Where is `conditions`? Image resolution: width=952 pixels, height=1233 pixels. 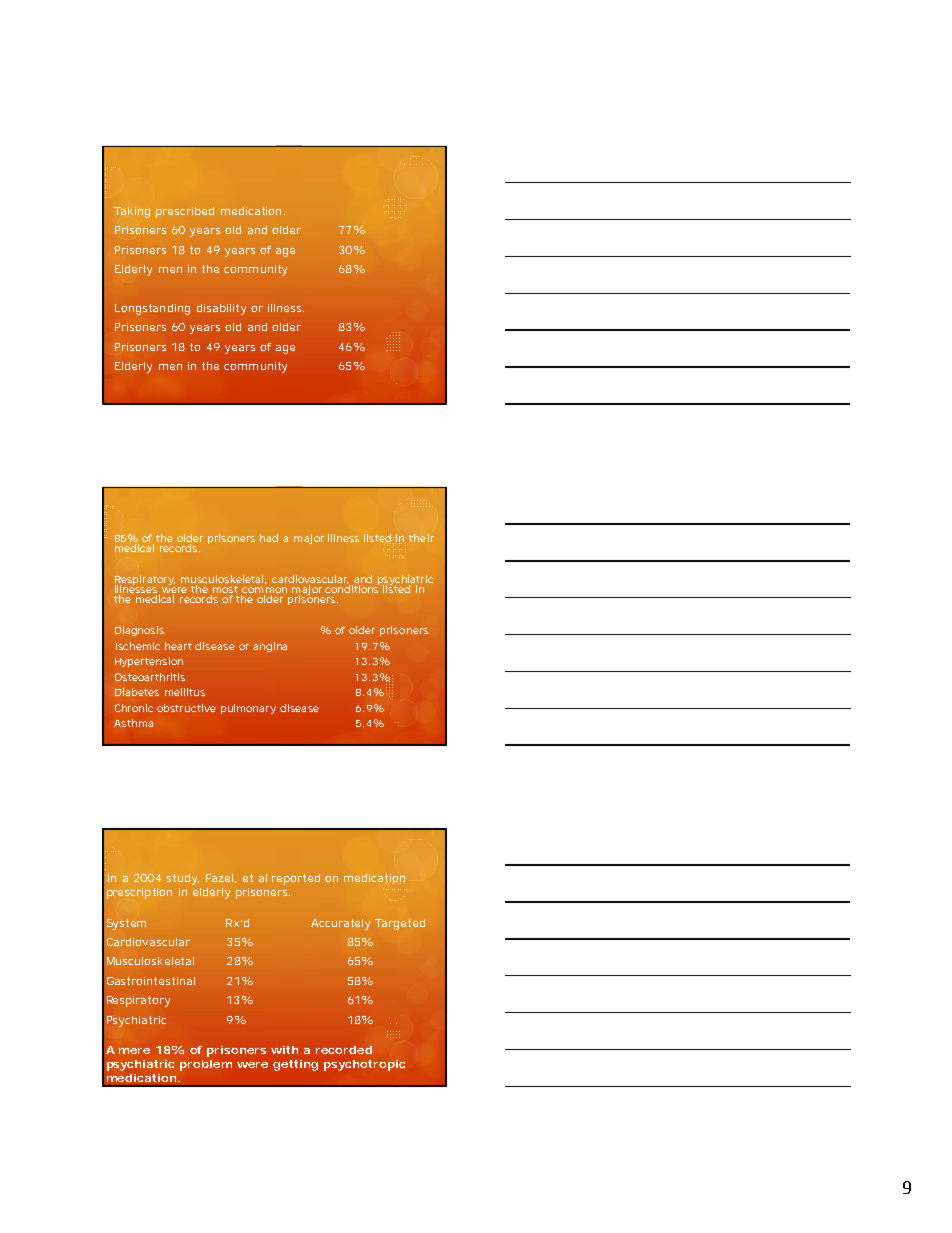
conditions is located at coordinates (352, 588).
